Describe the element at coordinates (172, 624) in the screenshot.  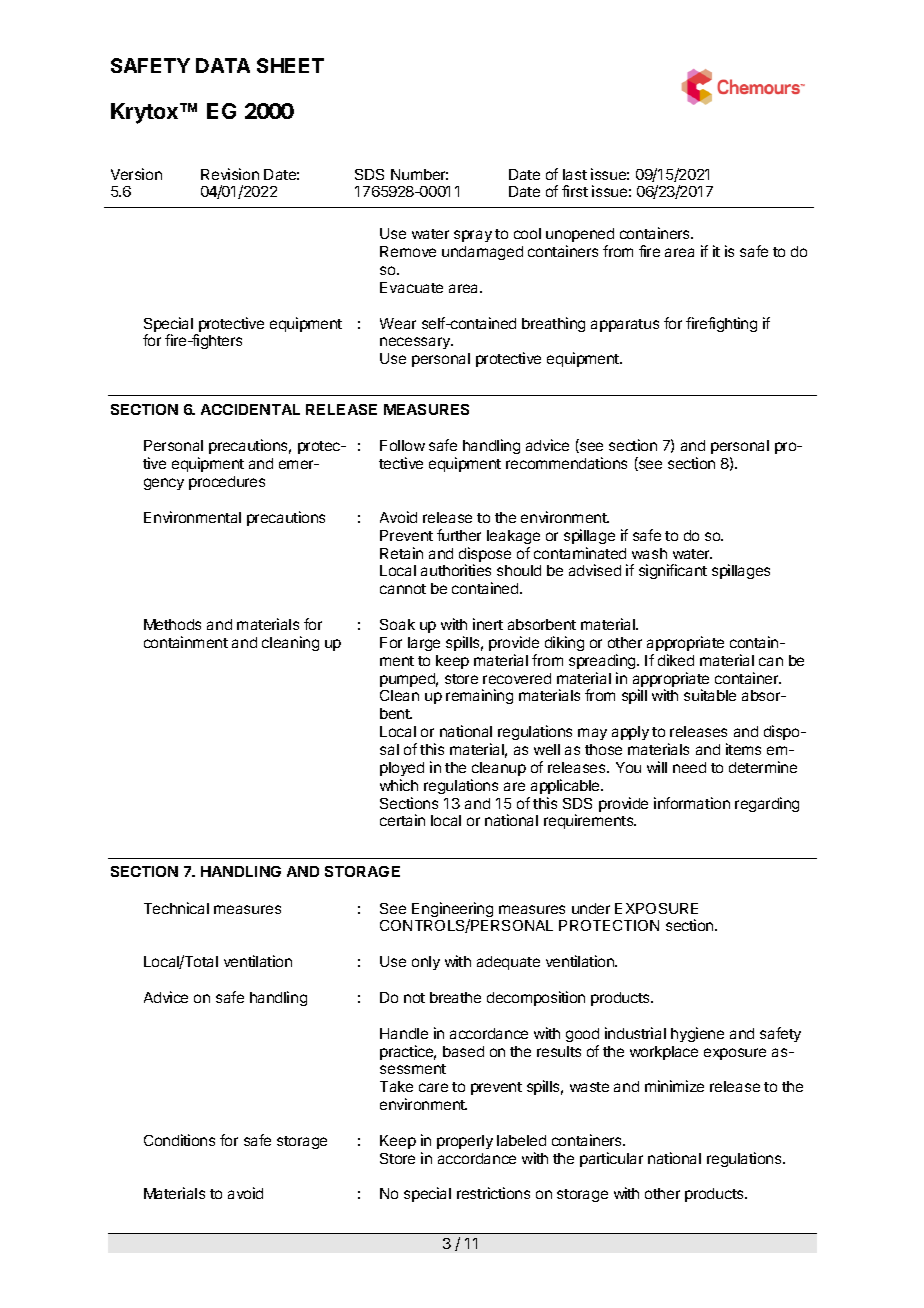
I see `Methods` at that location.
